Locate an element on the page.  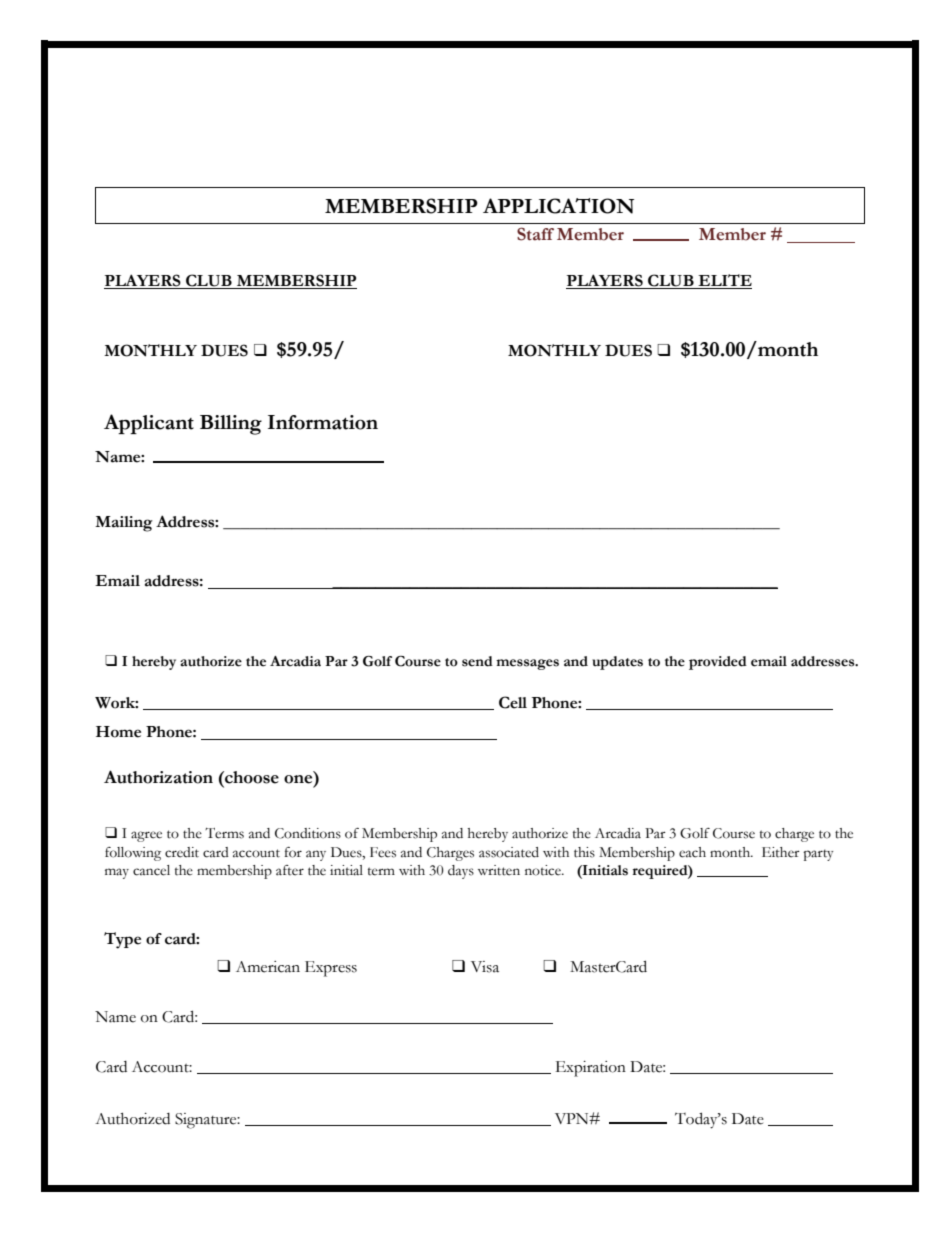
Billing is located at coordinates (231, 425).
